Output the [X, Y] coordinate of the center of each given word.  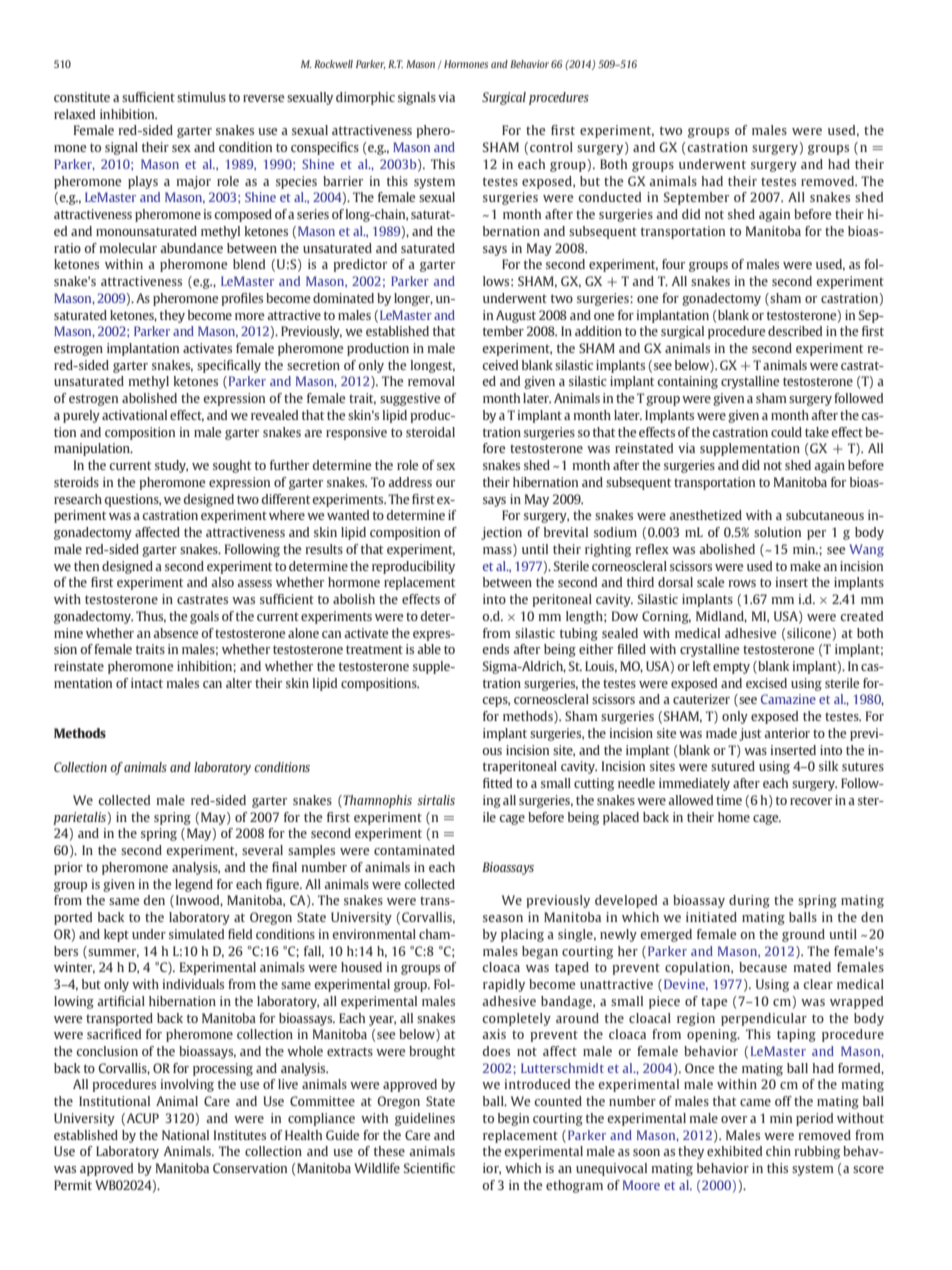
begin [513, 1119]
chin [778, 1151]
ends [495, 649]
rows [742, 583]
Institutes [240, 1135]
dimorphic [365, 98]
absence [176, 633]
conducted [609, 197]
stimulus [201, 97]
